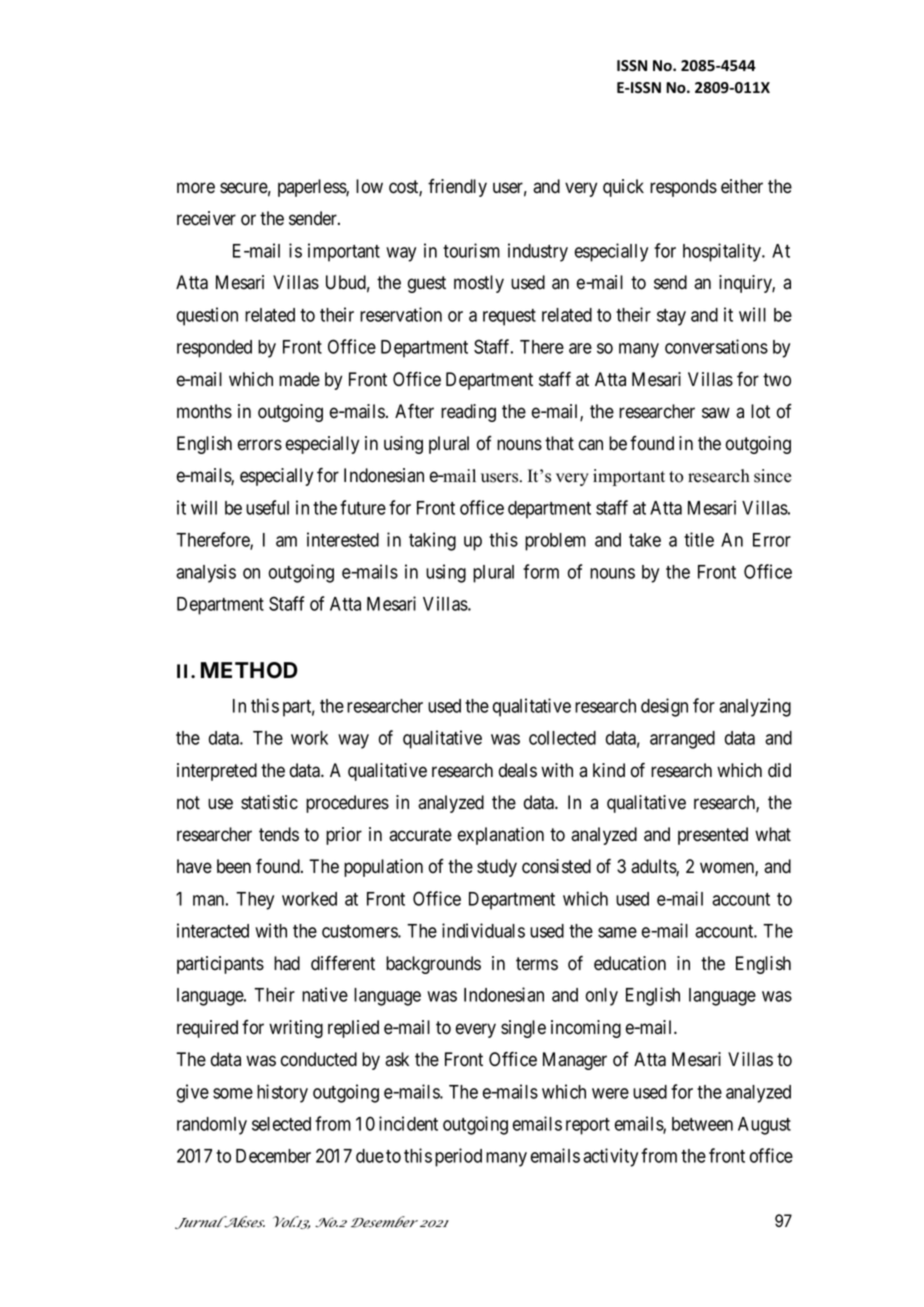  Describe the element at coordinates (713, 836) in the screenshot. I see `presented` at that location.
